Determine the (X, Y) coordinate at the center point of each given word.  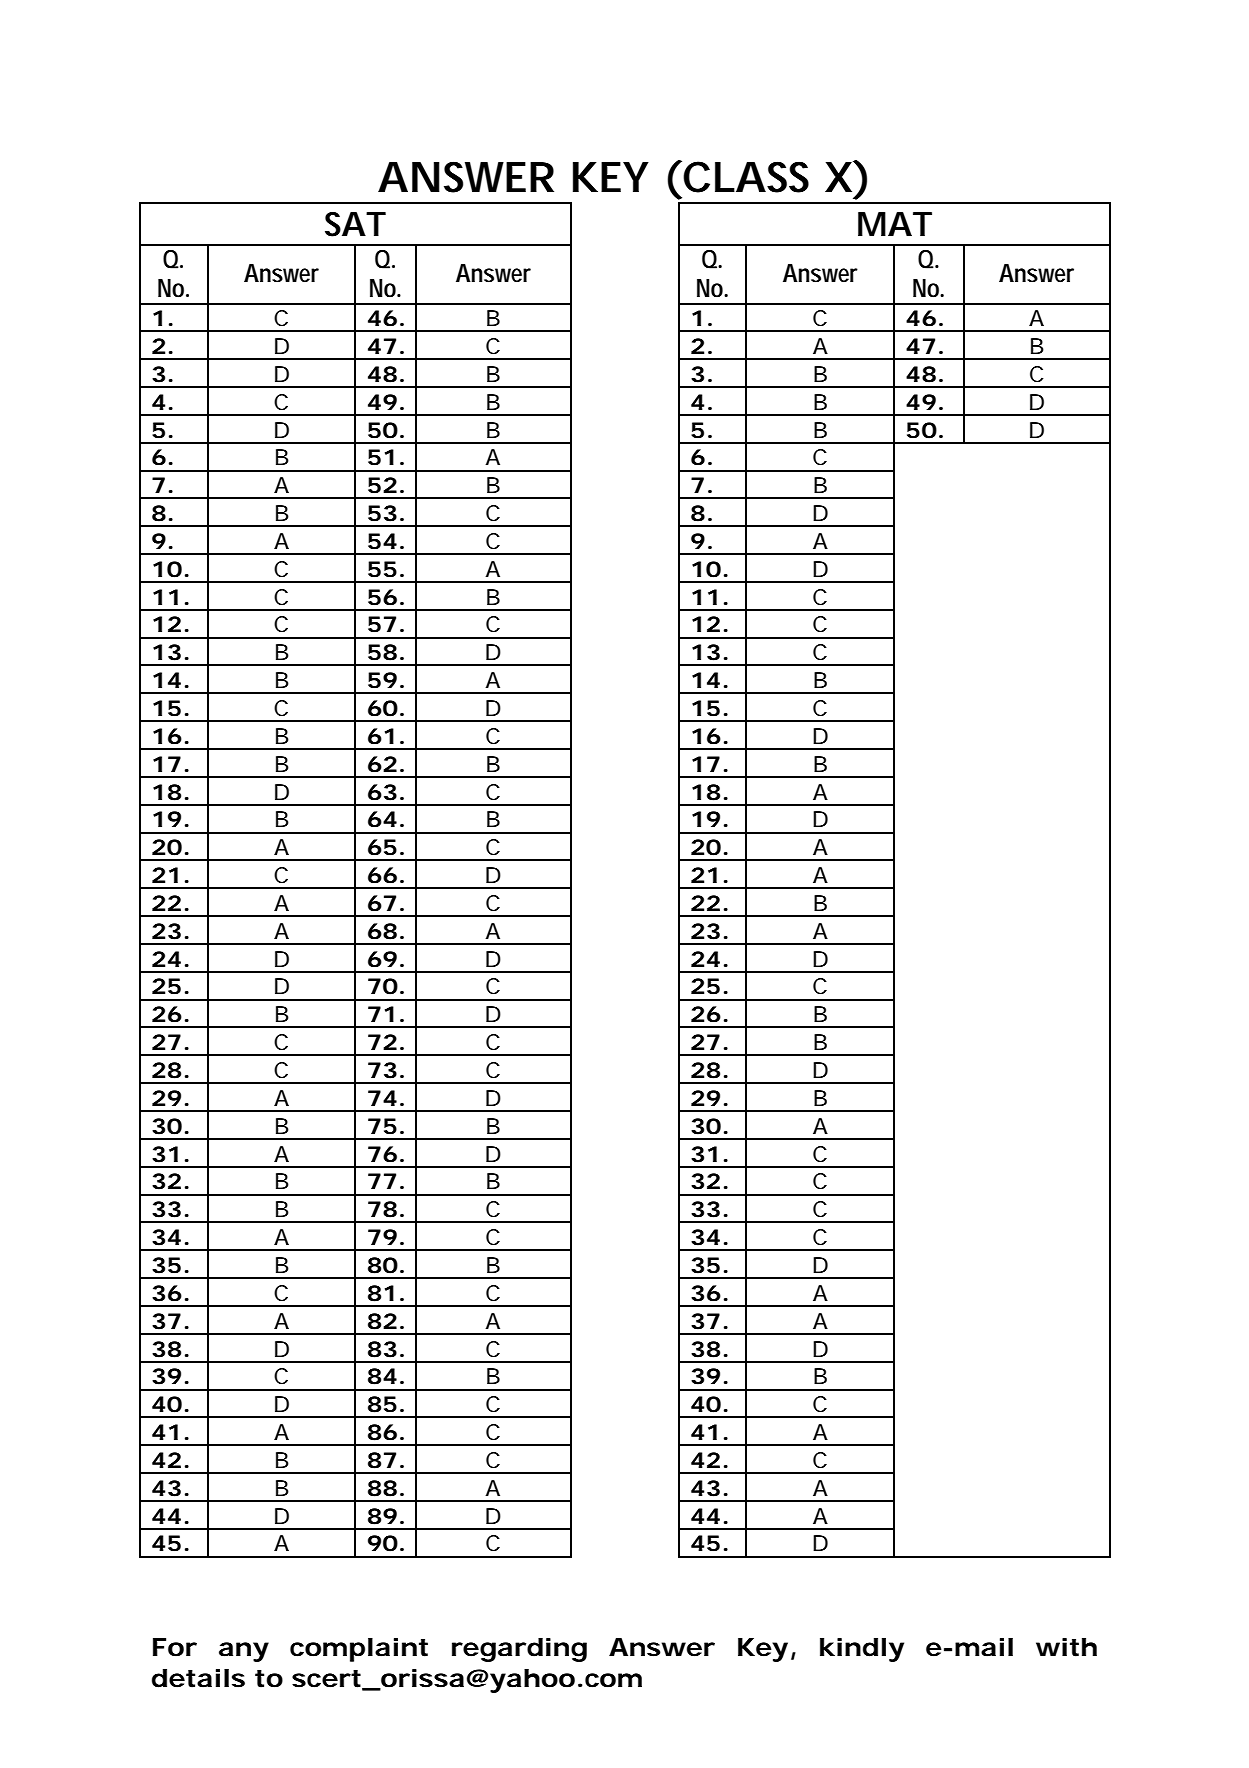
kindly (862, 1649)
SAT (355, 224)
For (175, 1647)
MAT (895, 224)
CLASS (746, 177)
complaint (359, 1650)
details (198, 1678)
